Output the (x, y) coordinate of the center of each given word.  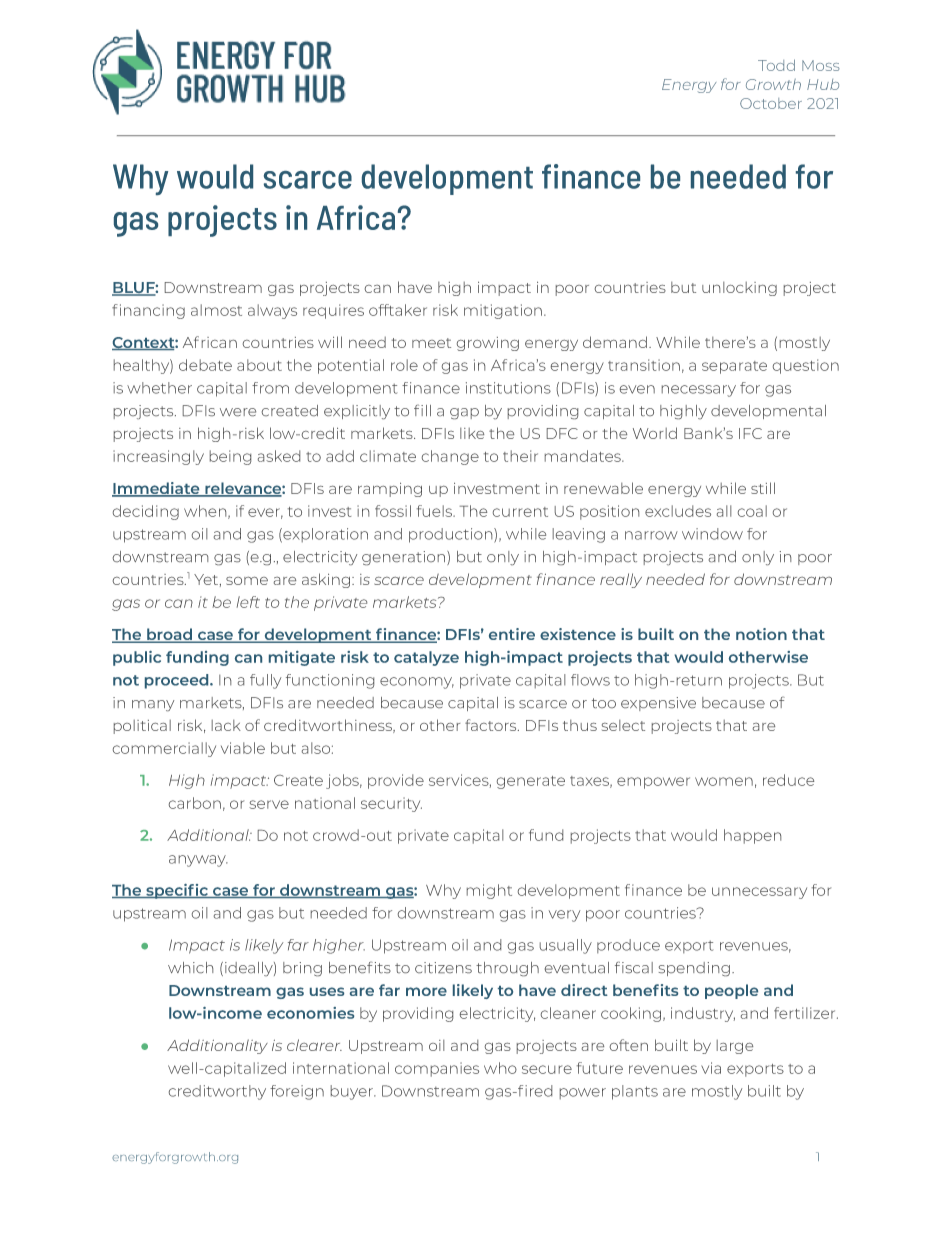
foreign (297, 1092)
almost (216, 310)
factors (492, 725)
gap (464, 413)
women (724, 781)
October (771, 103)
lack (226, 725)
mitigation (503, 311)
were (238, 412)
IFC (750, 433)
